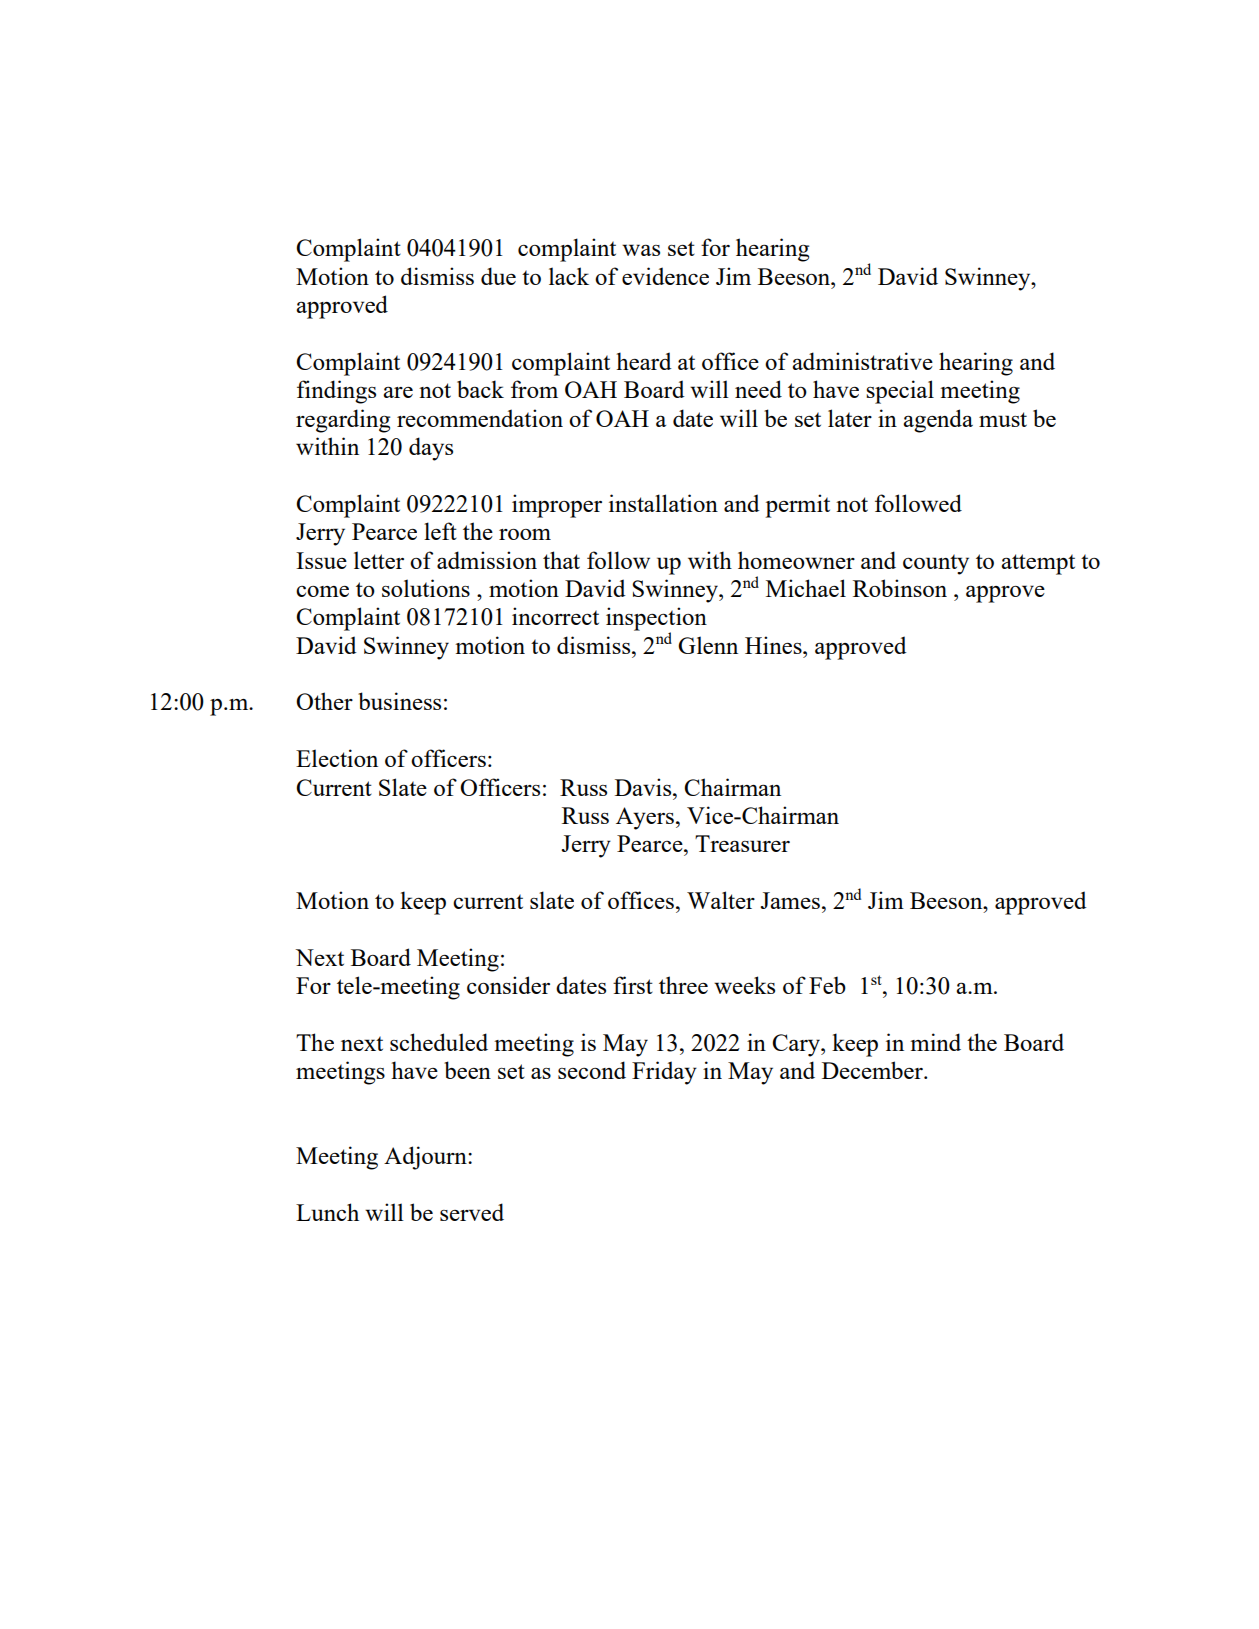 The image size is (1259, 1629). Describe the element at coordinates (873, 1070) in the screenshot. I see `December` at that location.
